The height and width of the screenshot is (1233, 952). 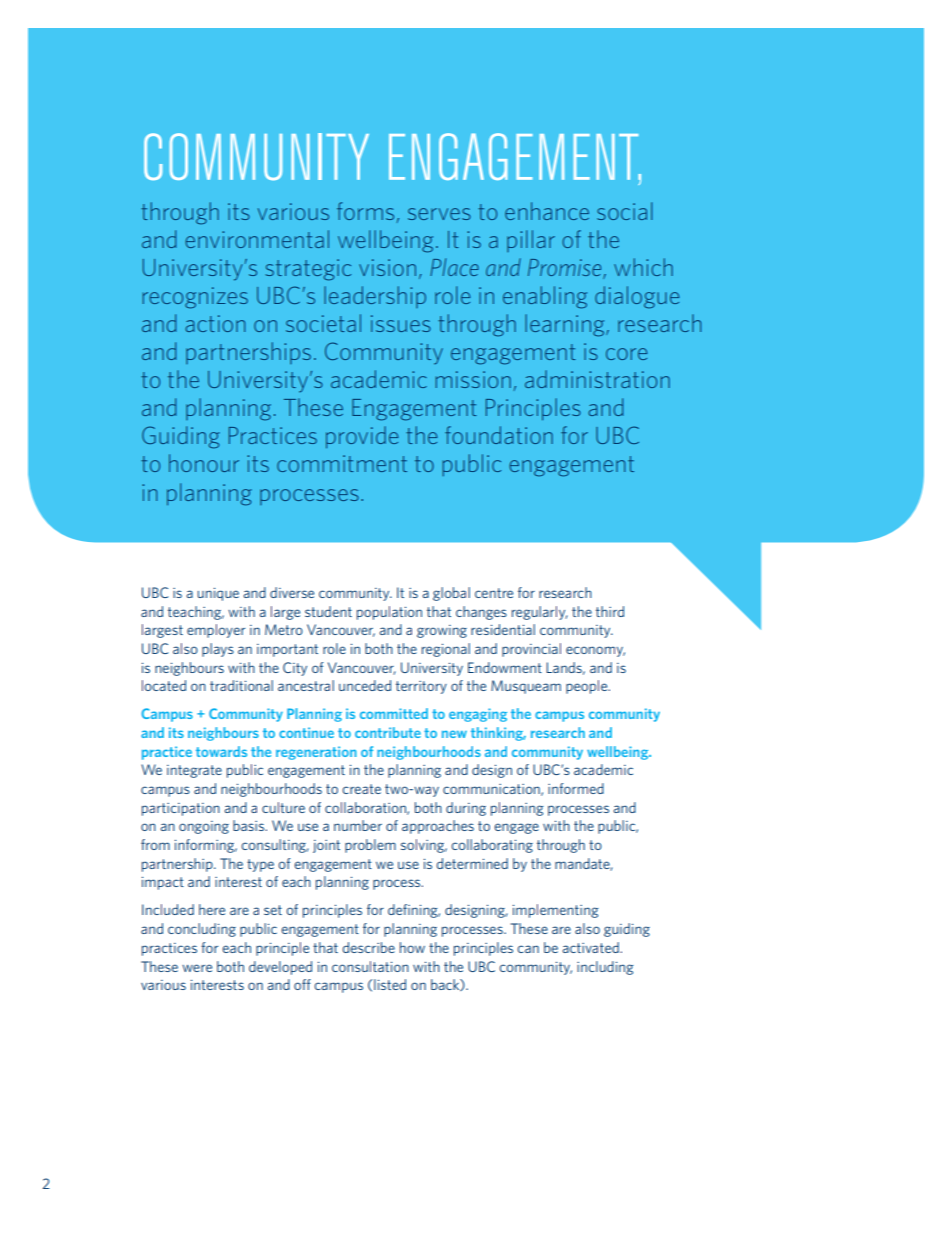 I want to click on environmental, so click(x=257, y=239).
